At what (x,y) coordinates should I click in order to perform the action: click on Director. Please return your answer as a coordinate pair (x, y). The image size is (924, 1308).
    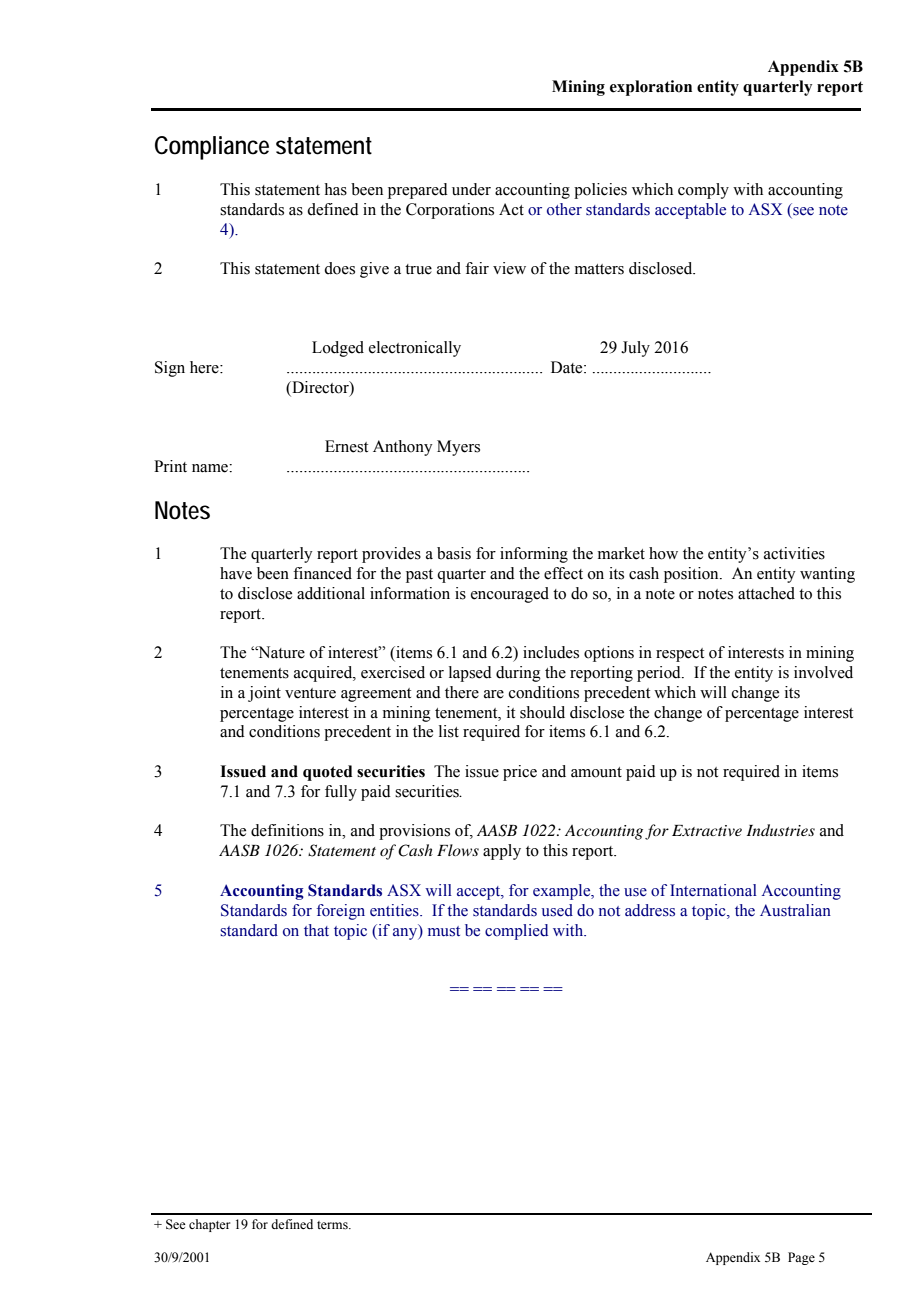
    Looking at the image, I should click on (320, 388).
